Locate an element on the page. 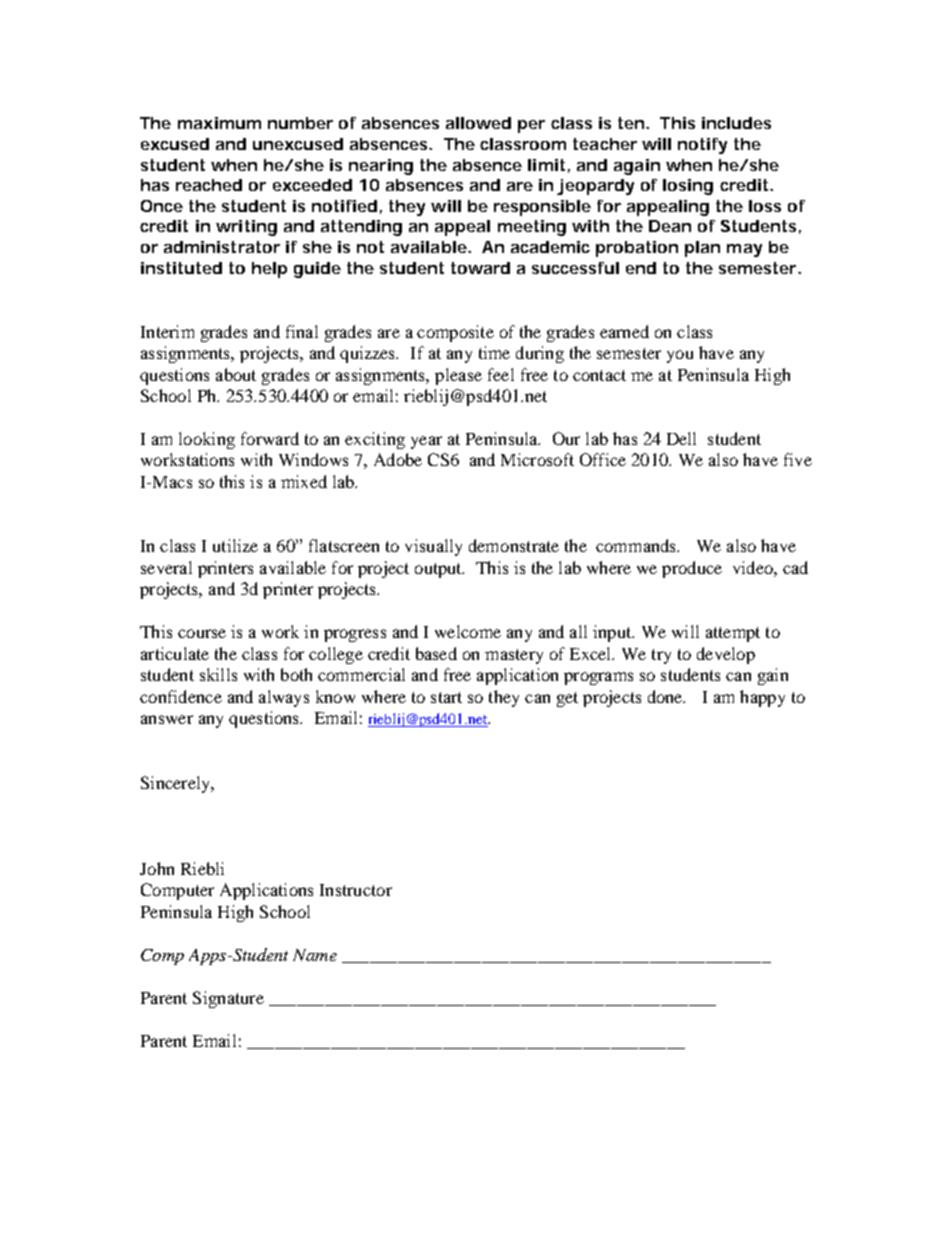 The image size is (952, 1233). year is located at coordinates (426, 442).
